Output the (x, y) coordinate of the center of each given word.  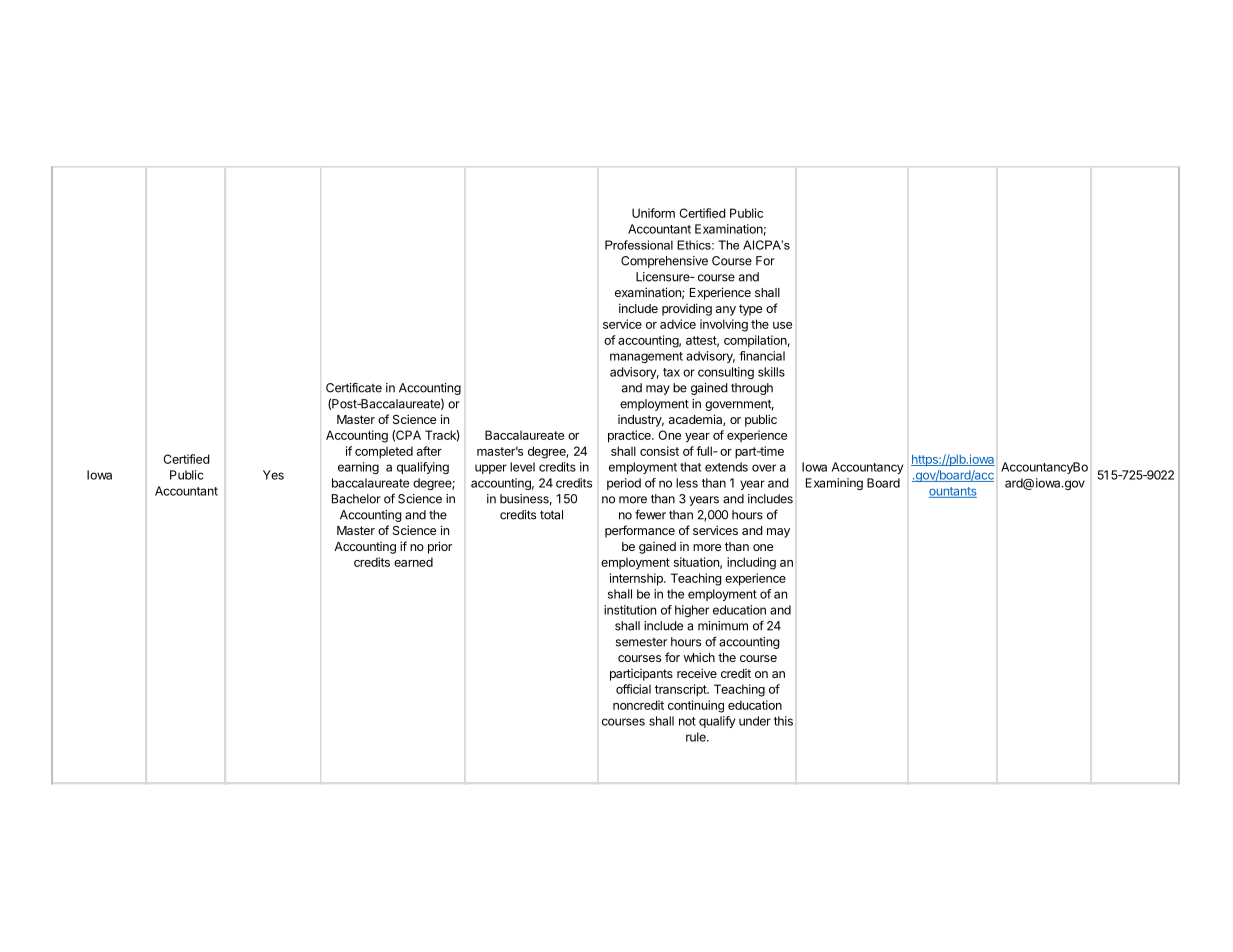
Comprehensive (664, 262)
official (633, 689)
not (687, 721)
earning (358, 468)
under (755, 721)
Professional (639, 245)
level (522, 467)
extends (726, 467)
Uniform (653, 213)
